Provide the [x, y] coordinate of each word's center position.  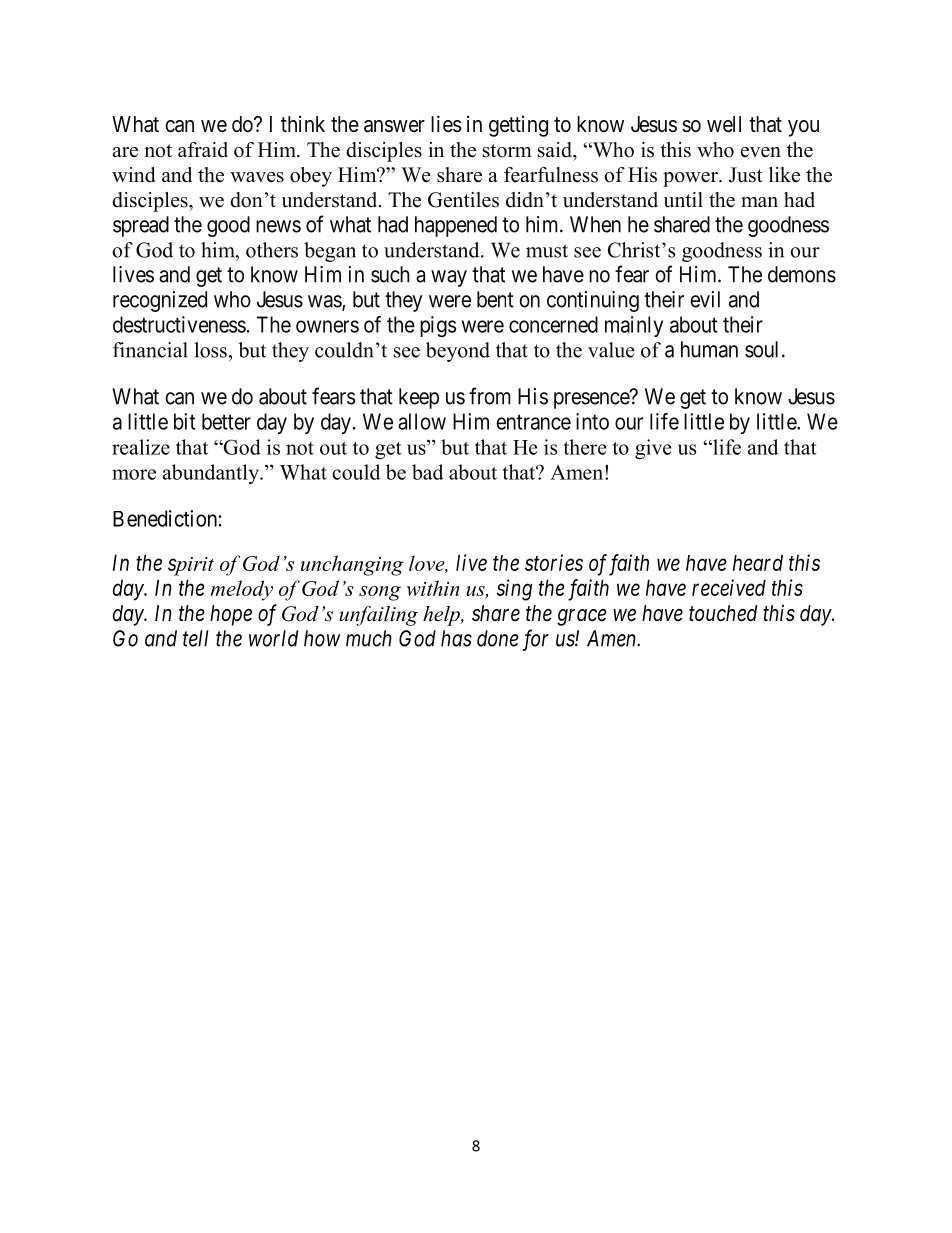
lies [446, 124]
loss [210, 350]
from [490, 396]
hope [231, 615]
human [709, 349]
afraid [203, 150]
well [724, 124]
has [456, 638]
